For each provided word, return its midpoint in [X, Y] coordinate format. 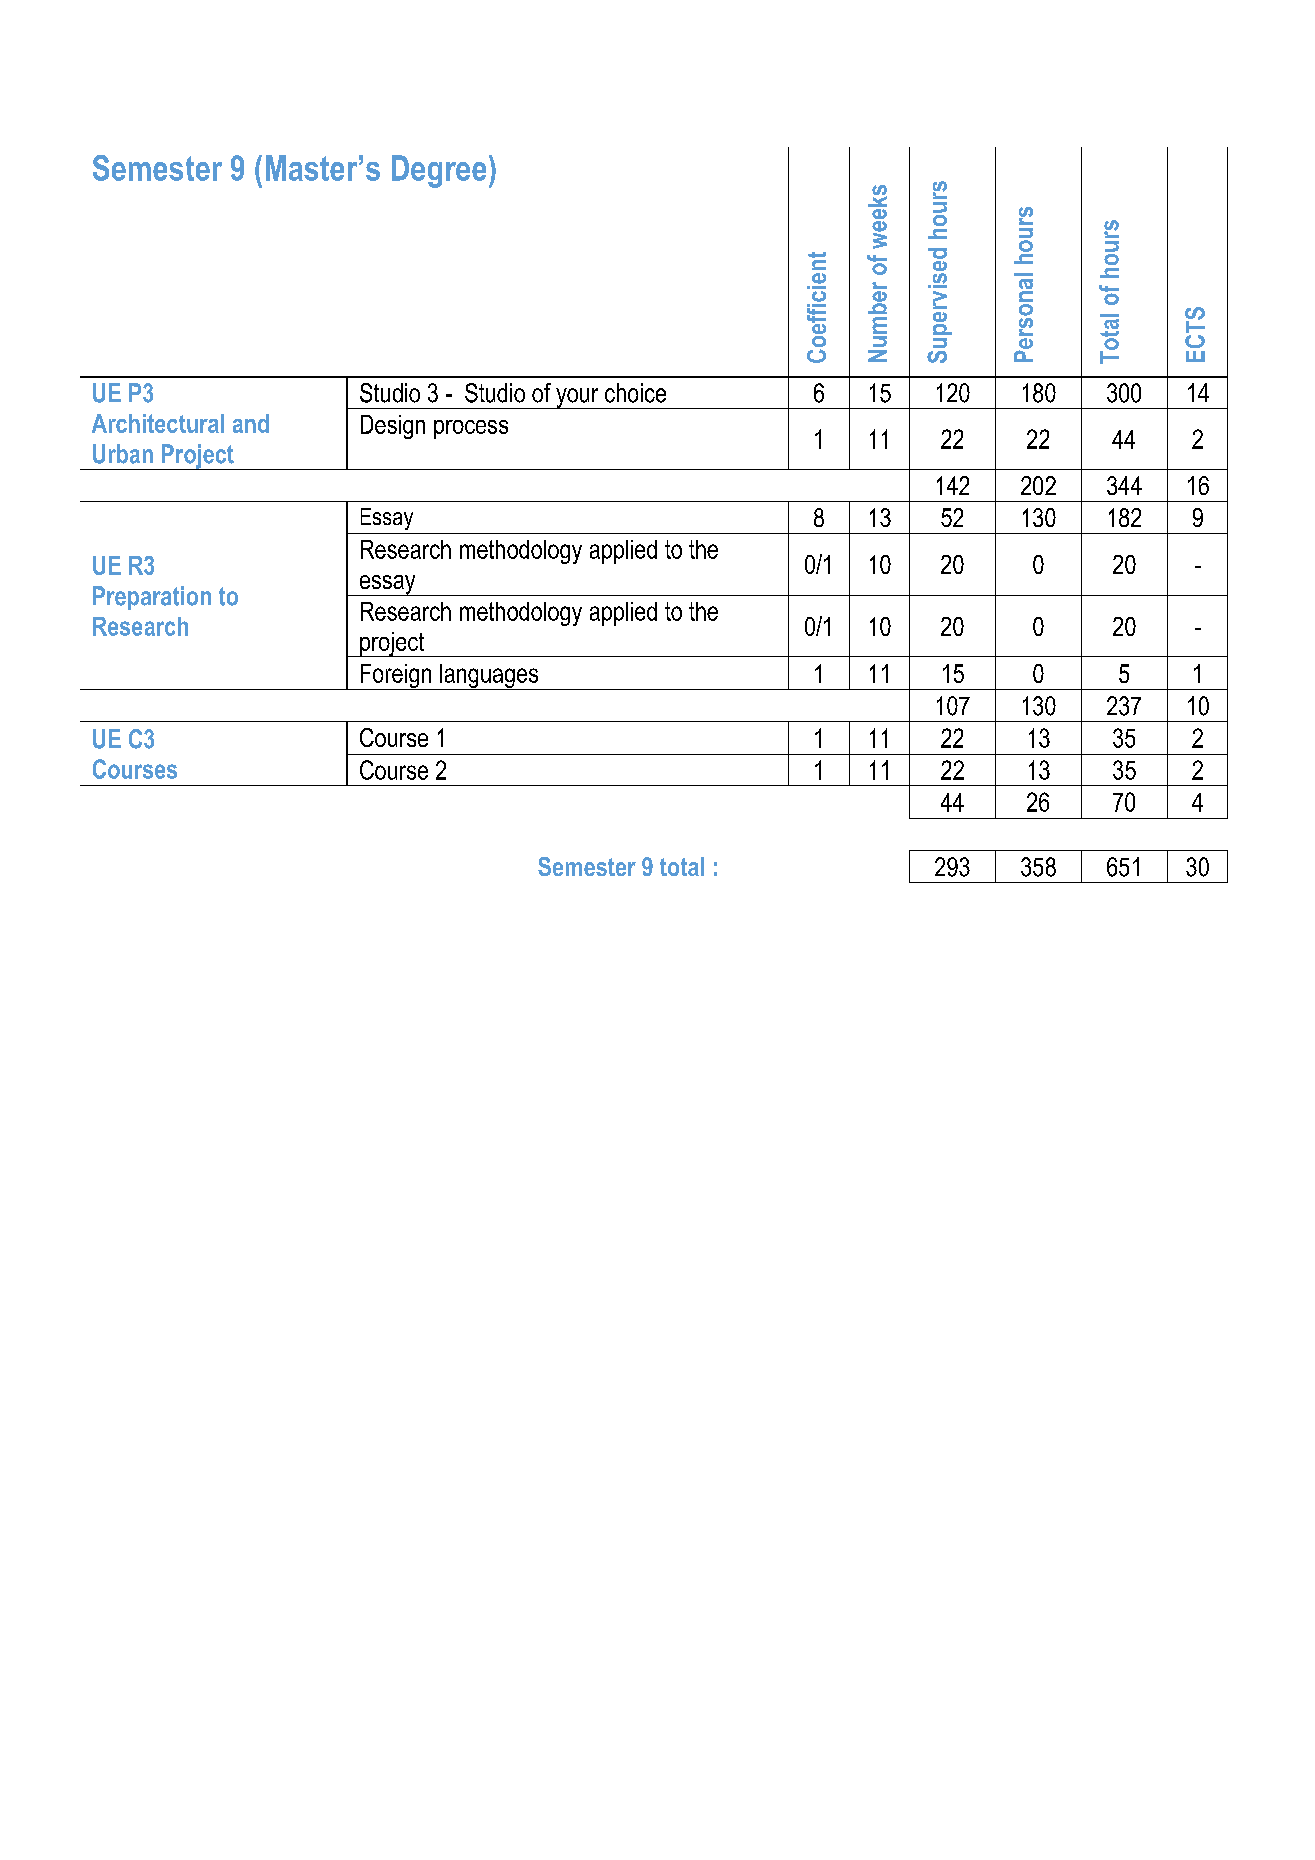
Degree [439, 171]
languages [489, 677]
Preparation [152, 598]
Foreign [396, 677]
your [577, 398]
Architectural [158, 423]
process [471, 429]
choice [635, 393]
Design [393, 427]
